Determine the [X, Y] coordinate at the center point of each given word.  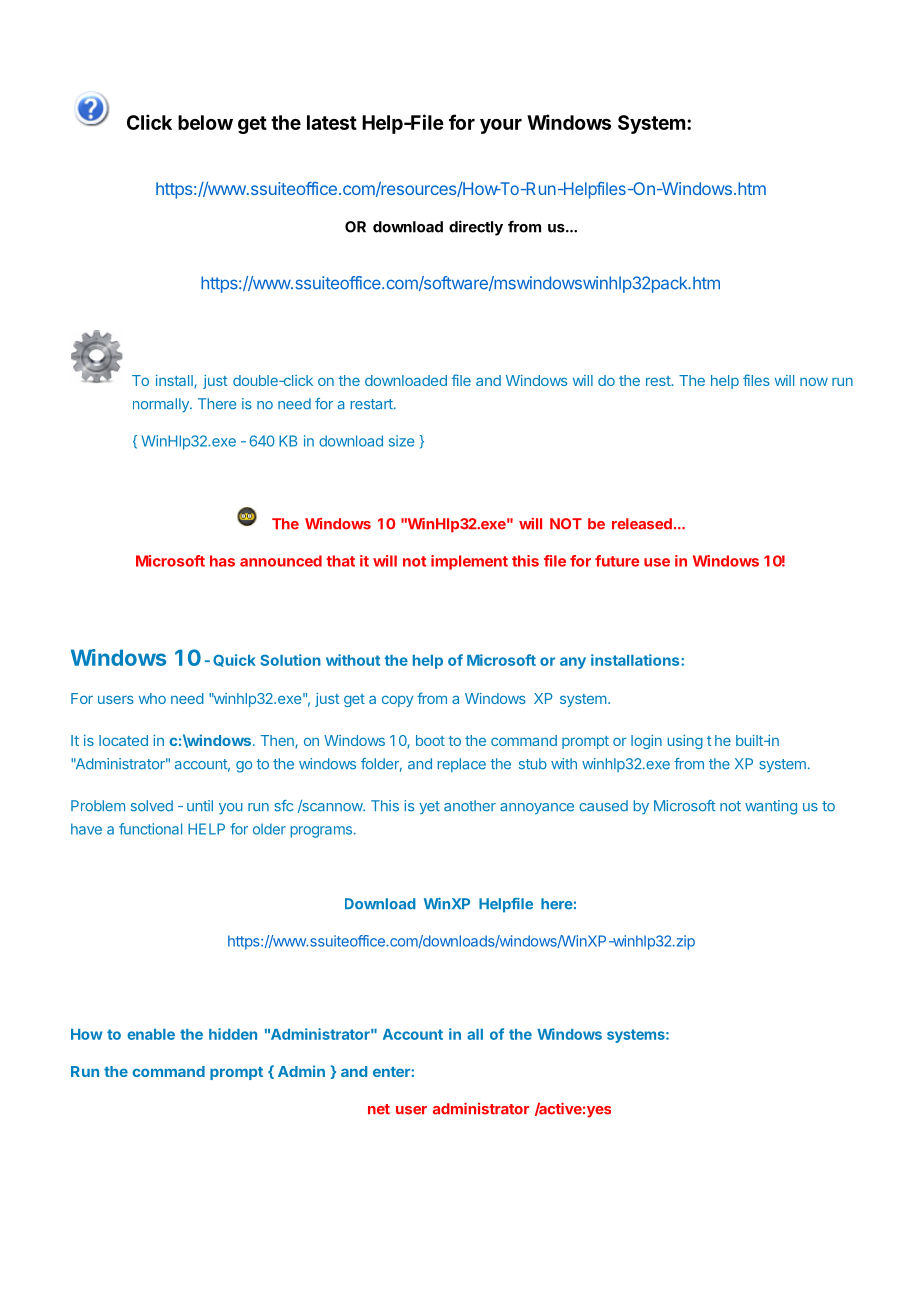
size [401, 441]
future [617, 561]
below [205, 122]
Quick [234, 660]
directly [476, 228]
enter [392, 1072]
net [379, 1109]
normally [162, 405]
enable [151, 1034]
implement [469, 562]
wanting [771, 807]
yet [429, 807]
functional [150, 829]
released [642, 524]
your [501, 126]
